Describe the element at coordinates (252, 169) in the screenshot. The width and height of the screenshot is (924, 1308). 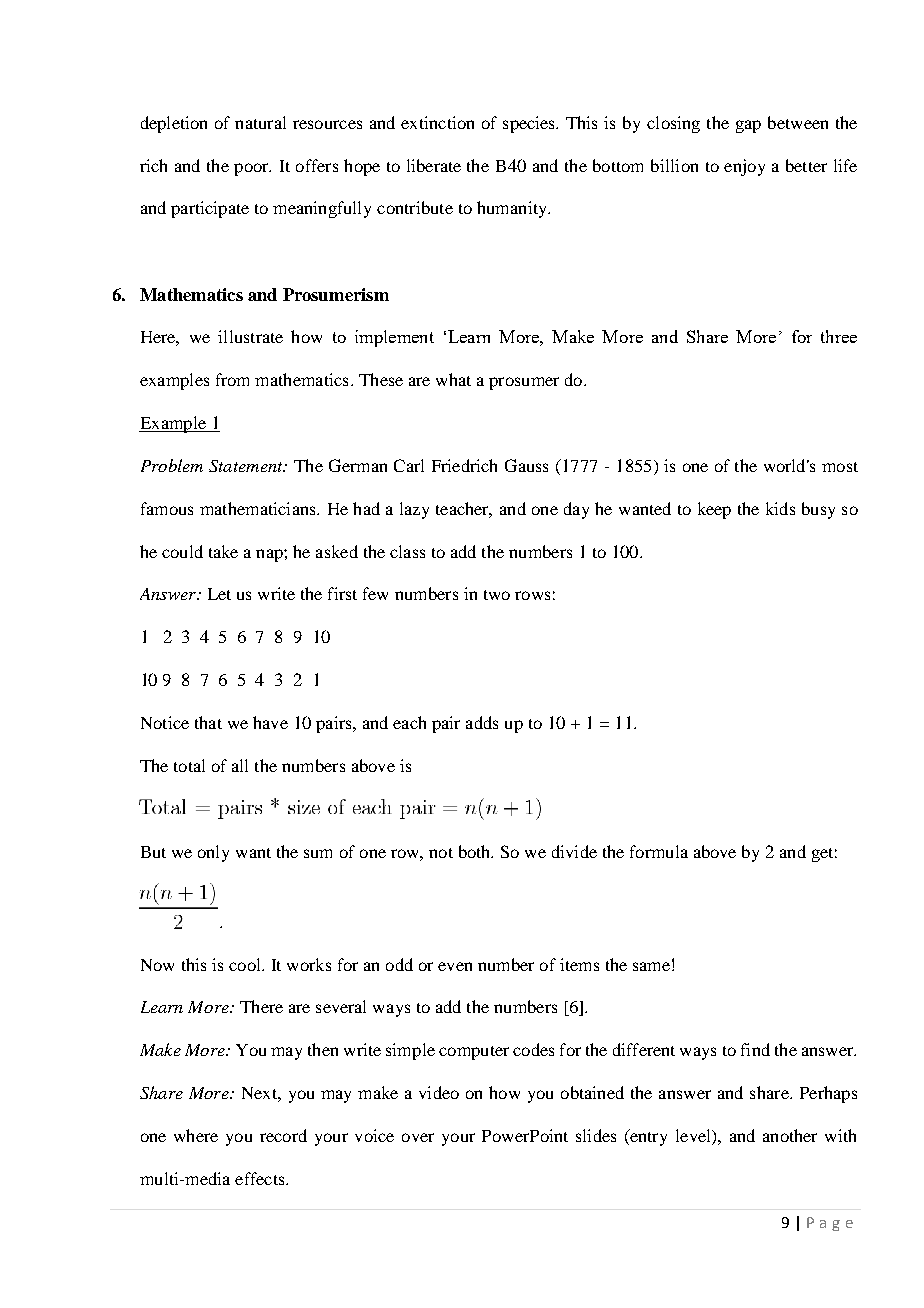
I see `poor` at that location.
